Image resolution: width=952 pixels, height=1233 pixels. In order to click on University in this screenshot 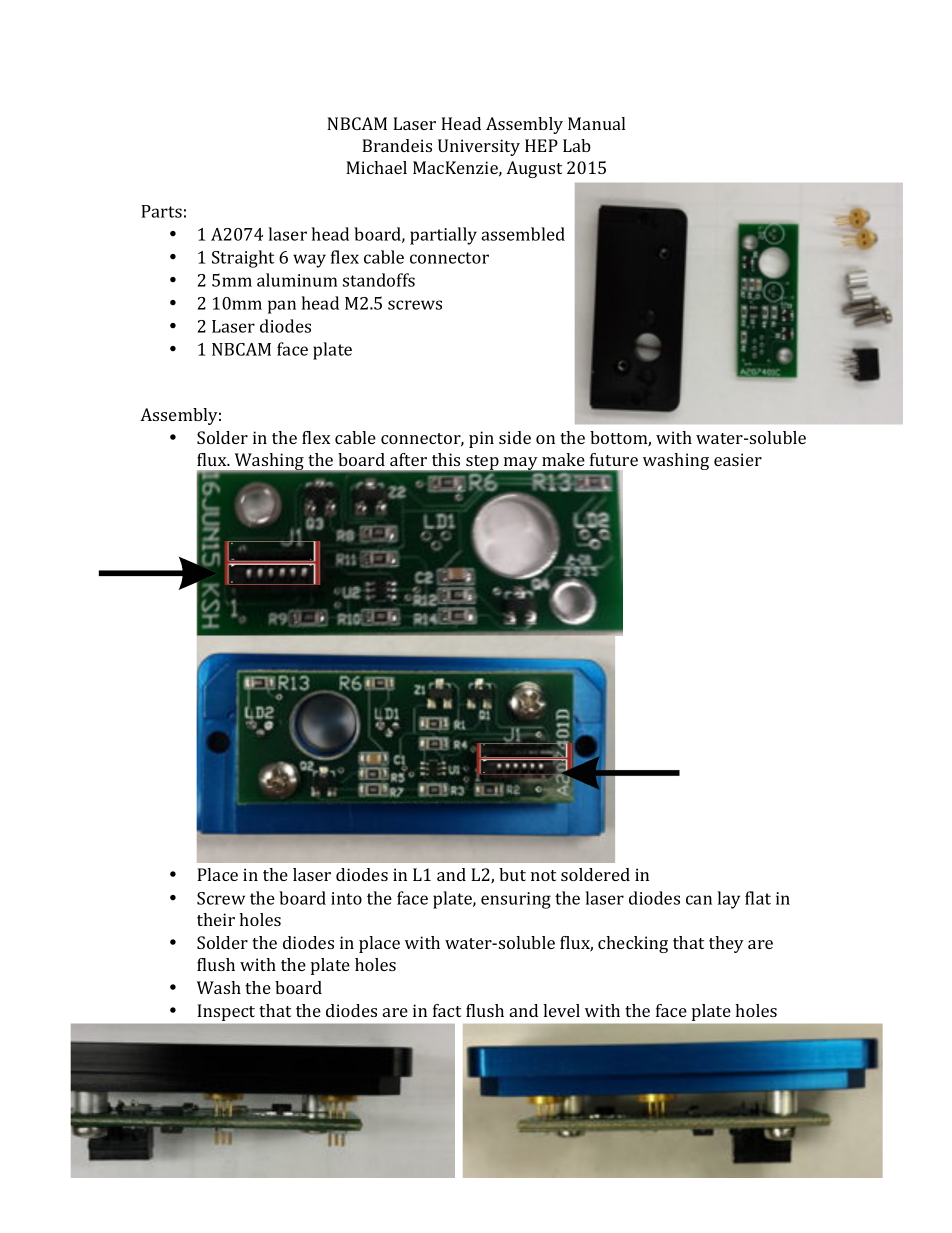, I will do `click(479, 147)`.
